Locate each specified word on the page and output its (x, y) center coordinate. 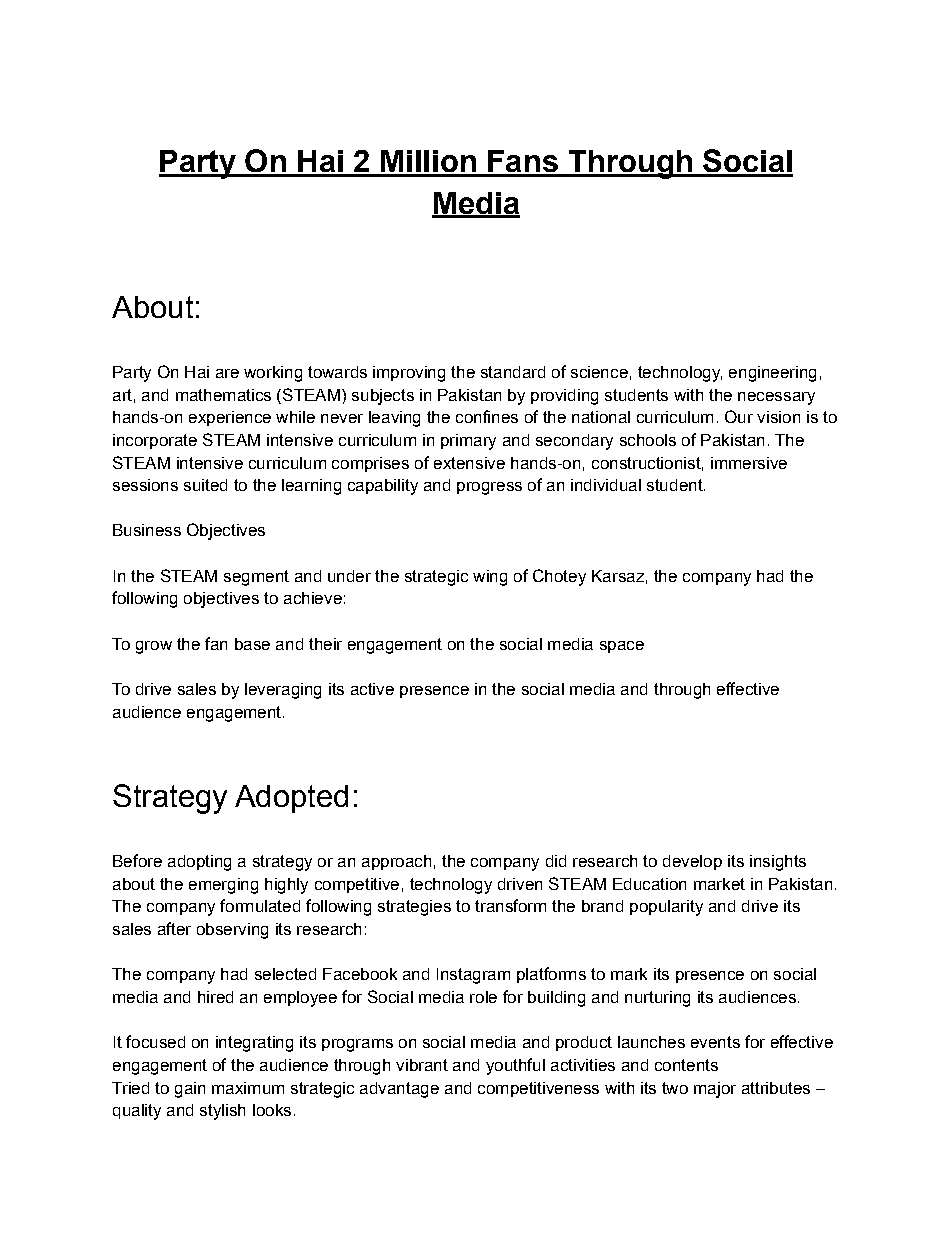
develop (692, 862)
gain (190, 1090)
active (372, 689)
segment (256, 578)
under (349, 576)
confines (487, 416)
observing (232, 931)
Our (739, 416)
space (622, 647)
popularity (666, 908)
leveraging (283, 691)
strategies (414, 908)
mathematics (223, 395)
